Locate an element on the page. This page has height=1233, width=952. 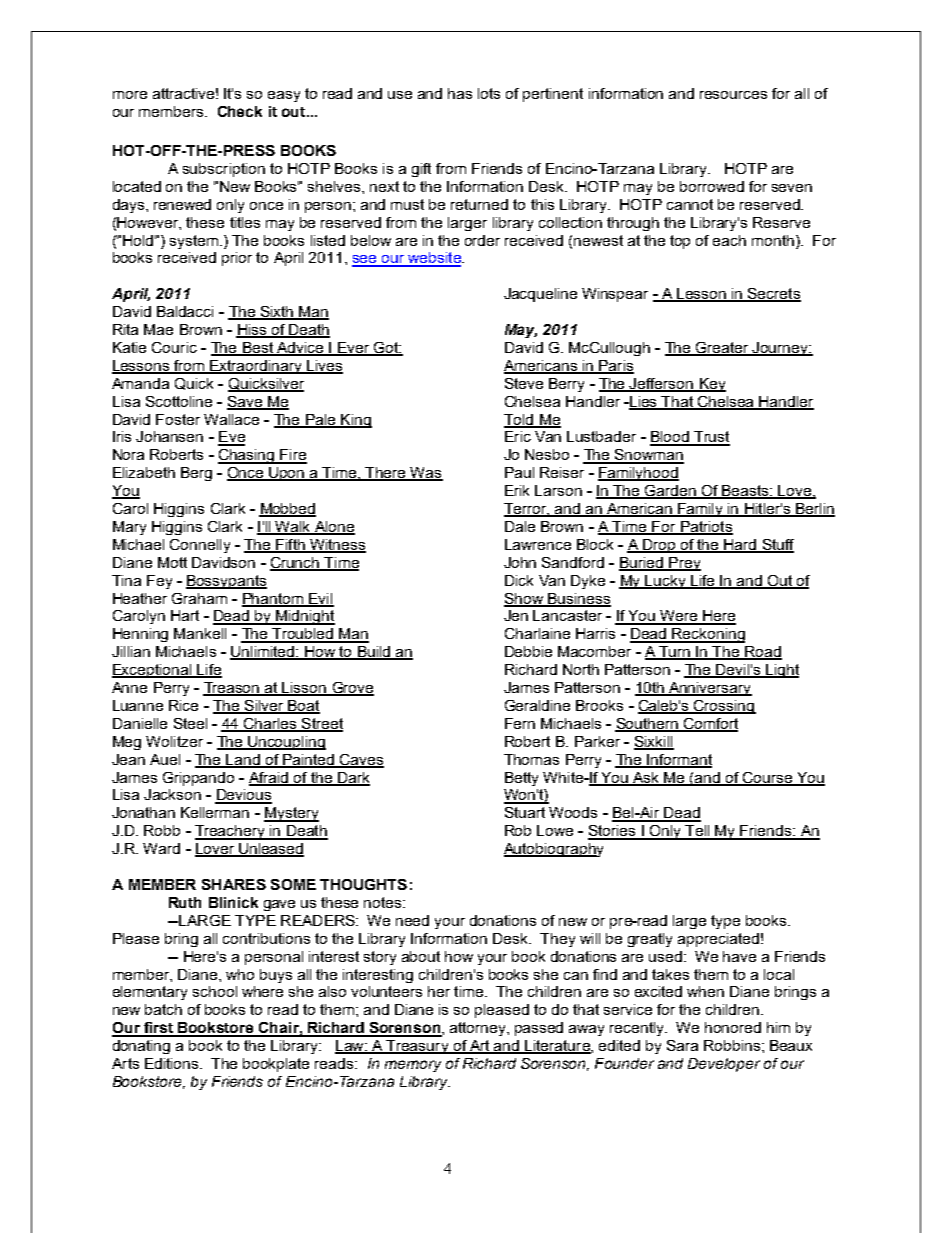
Wallace is located at coordinates (231, 419).
